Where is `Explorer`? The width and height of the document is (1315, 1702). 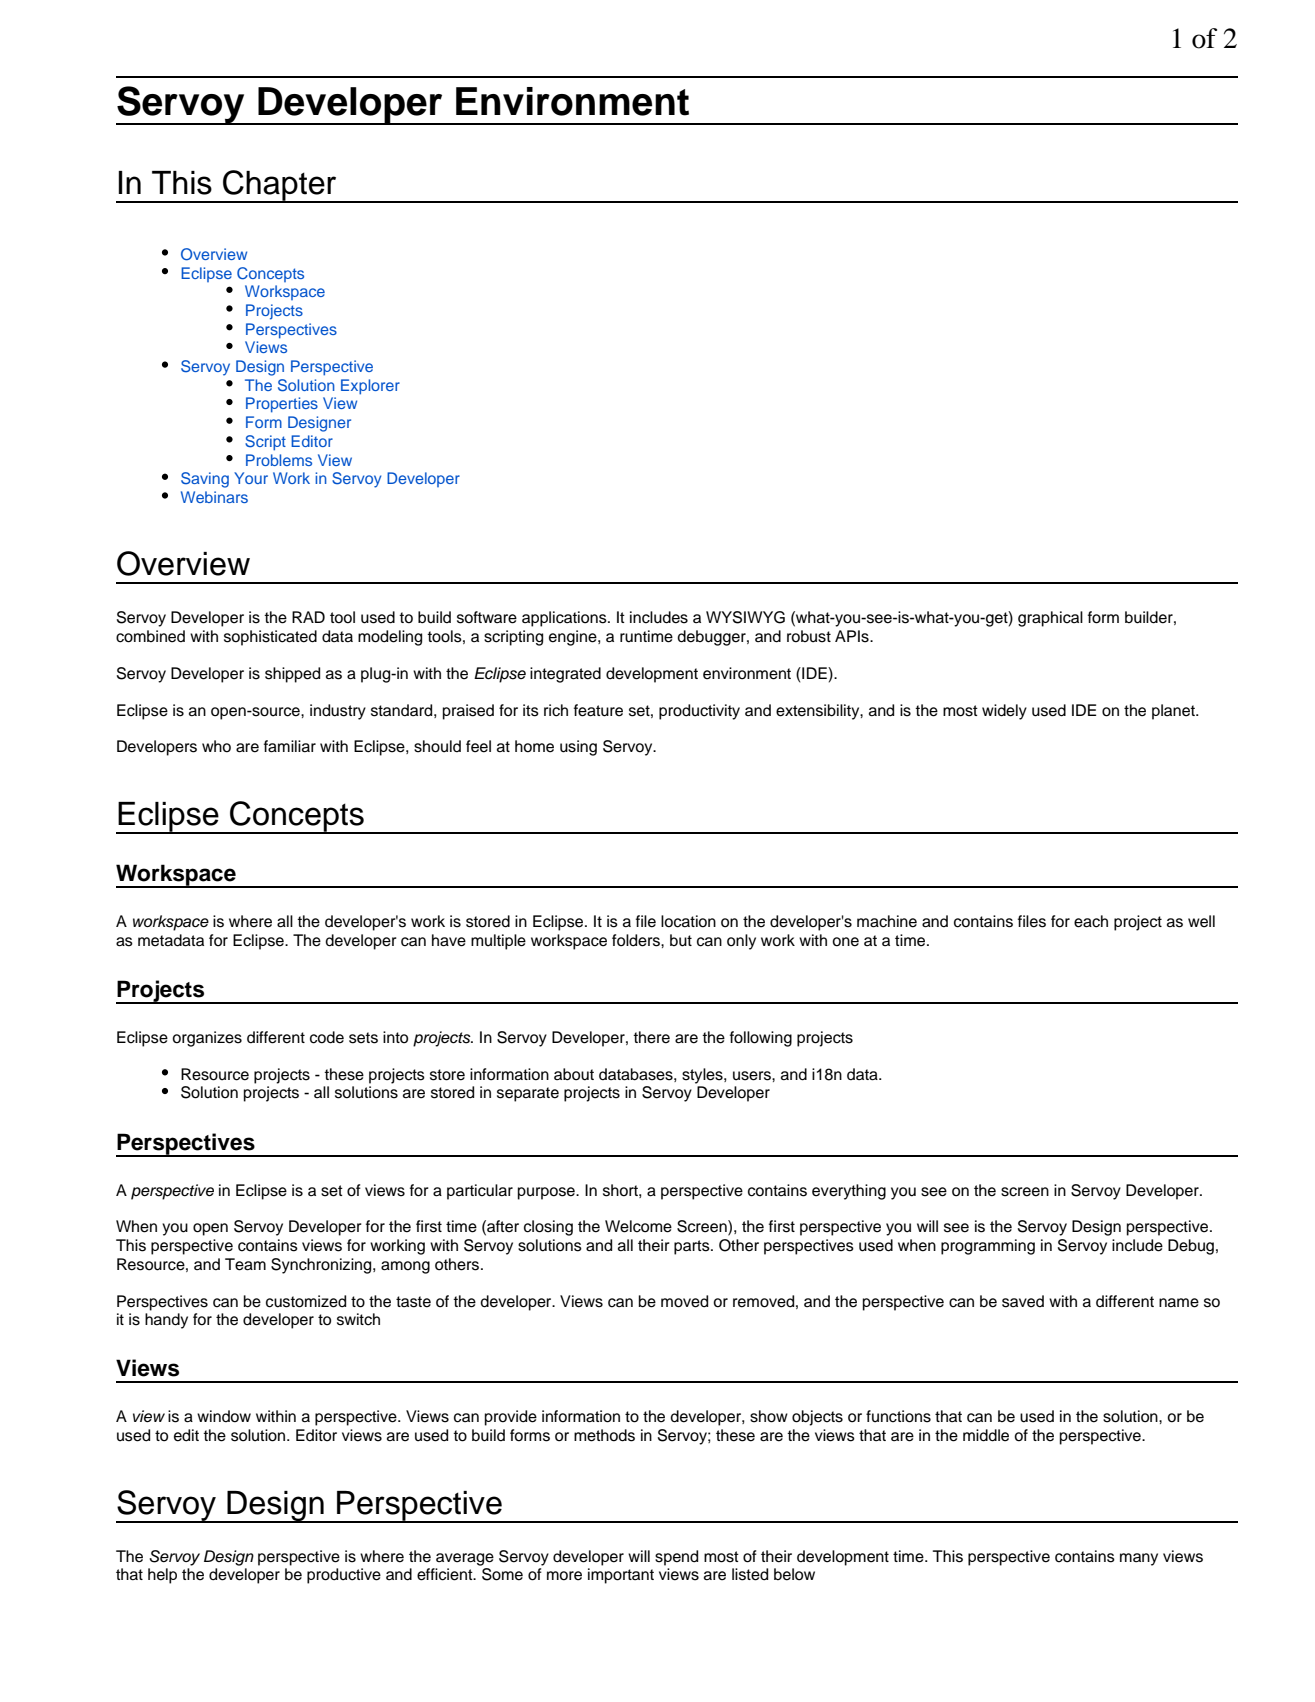 Explorer is located at coordinates (370, 387).
